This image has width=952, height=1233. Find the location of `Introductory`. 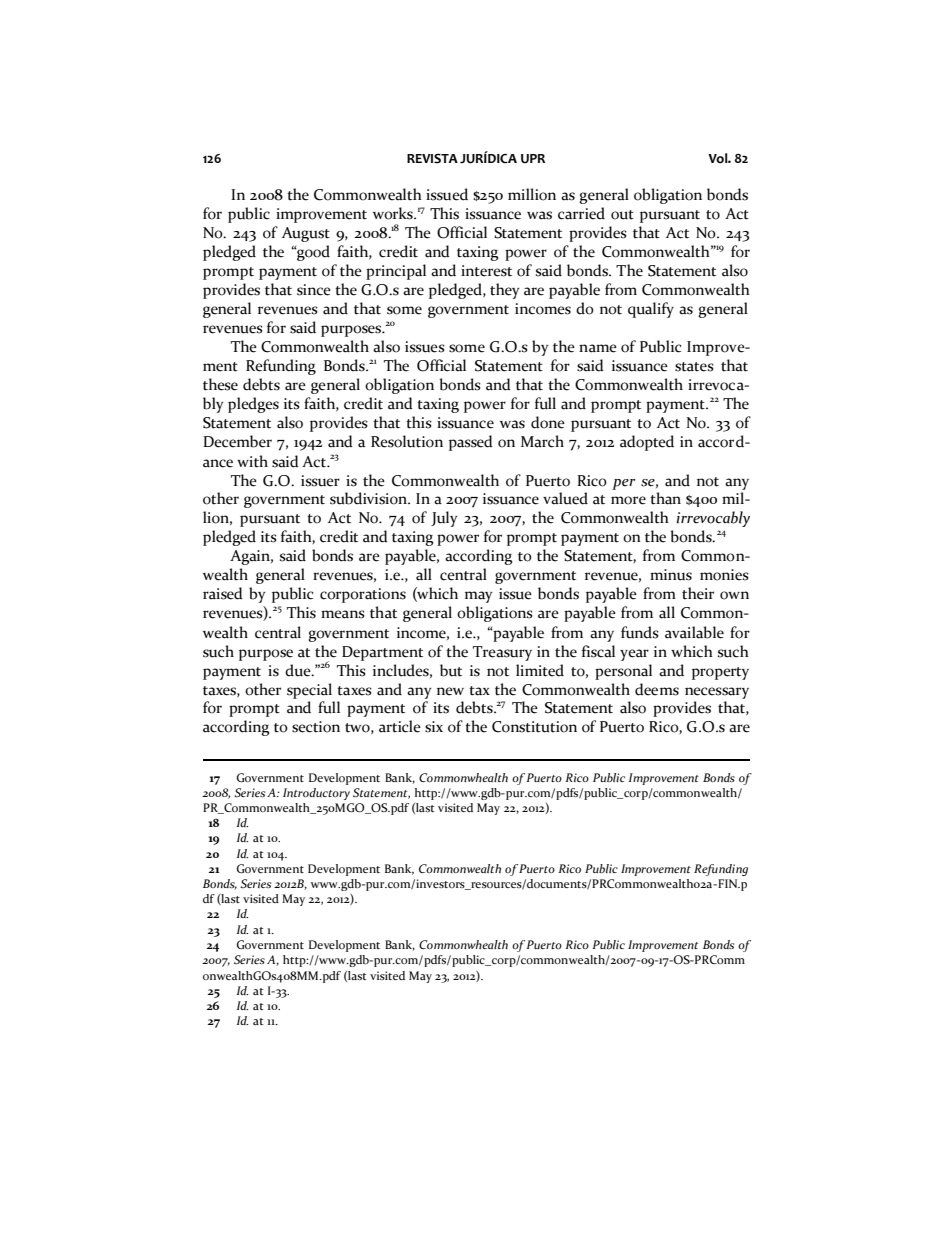

Introductory is located at coordinates (316, 794).
